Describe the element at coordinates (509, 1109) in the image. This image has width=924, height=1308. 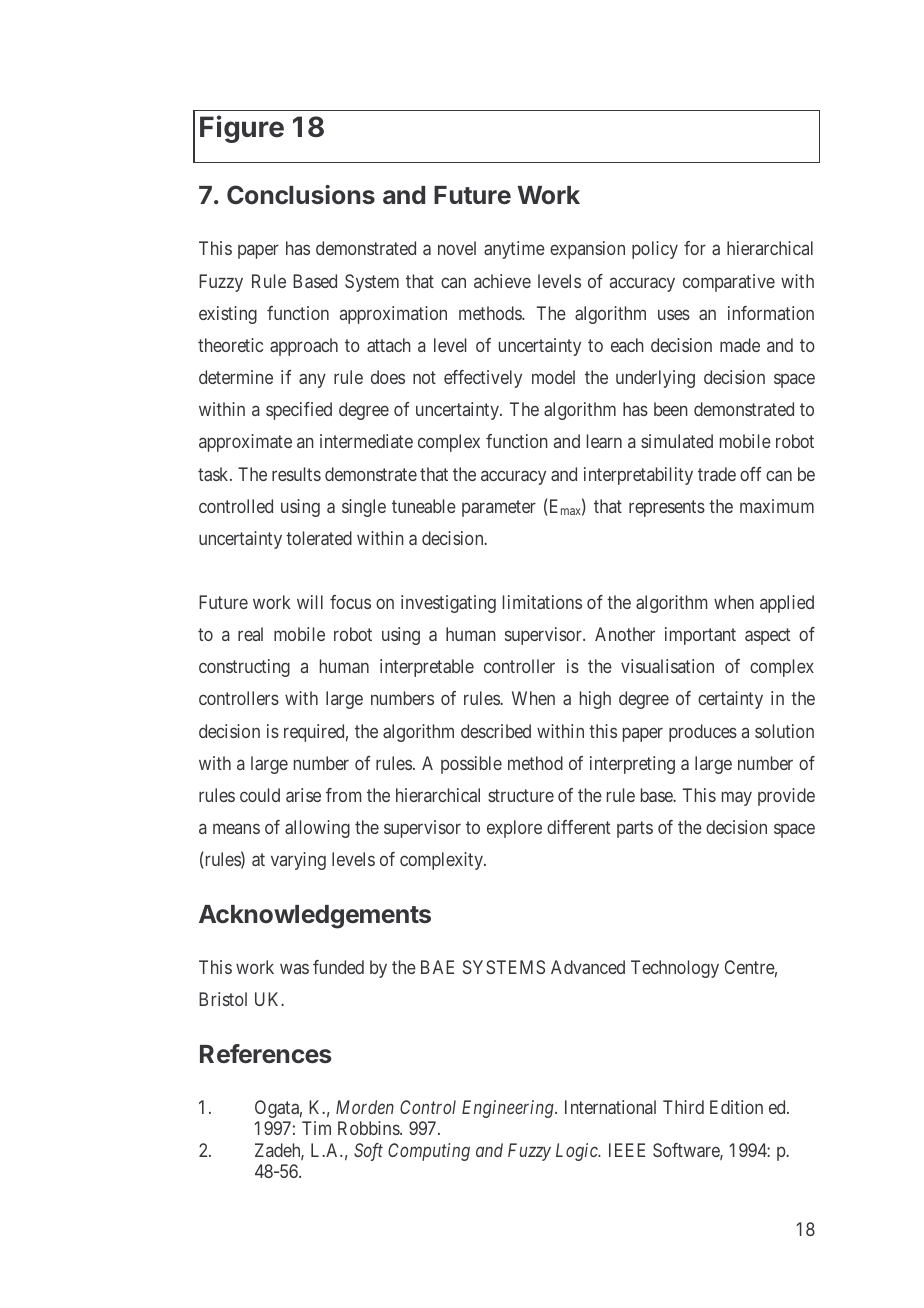
I see `Engineering` at that location.
